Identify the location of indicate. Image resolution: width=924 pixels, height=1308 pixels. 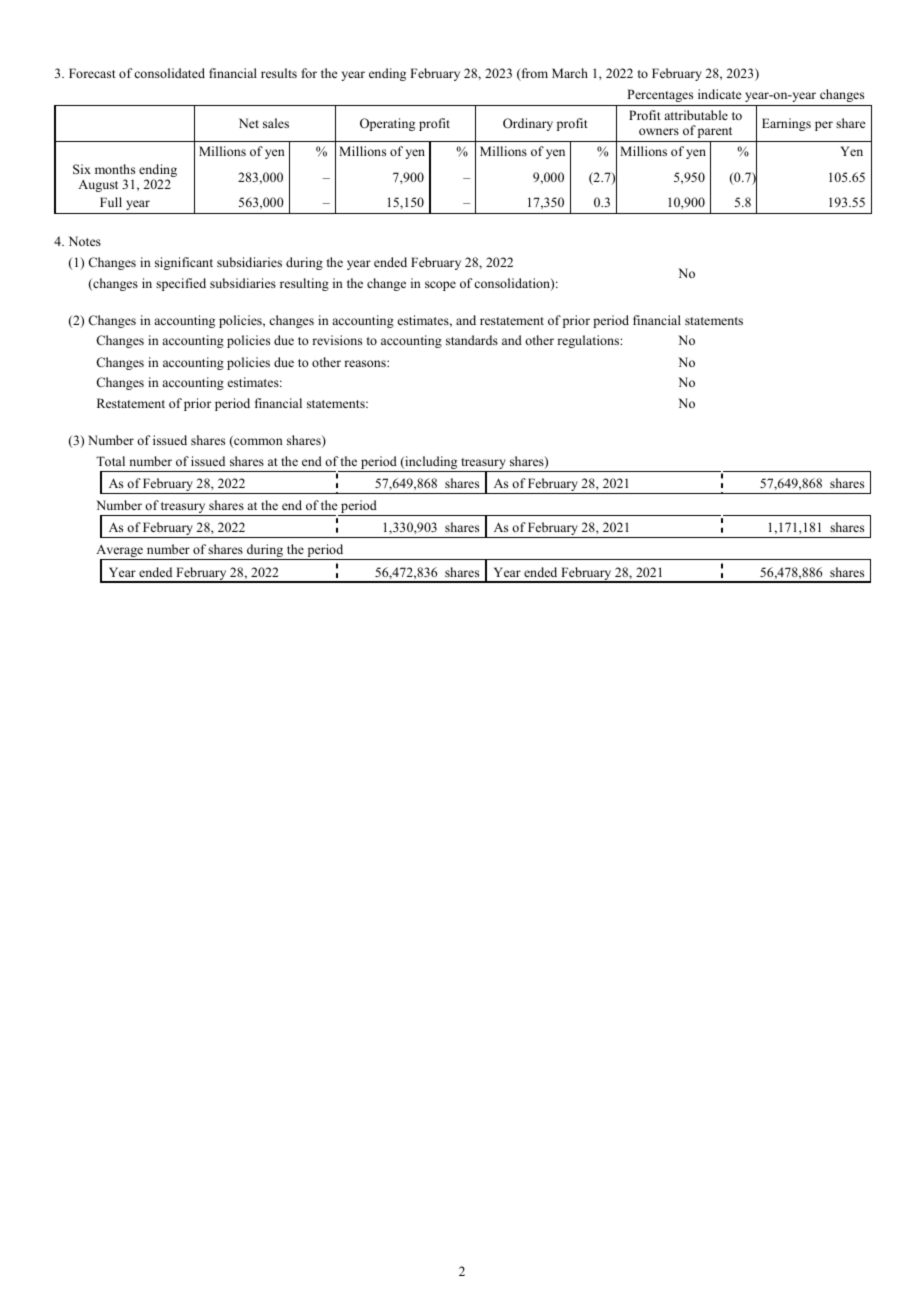
(720, 94).
